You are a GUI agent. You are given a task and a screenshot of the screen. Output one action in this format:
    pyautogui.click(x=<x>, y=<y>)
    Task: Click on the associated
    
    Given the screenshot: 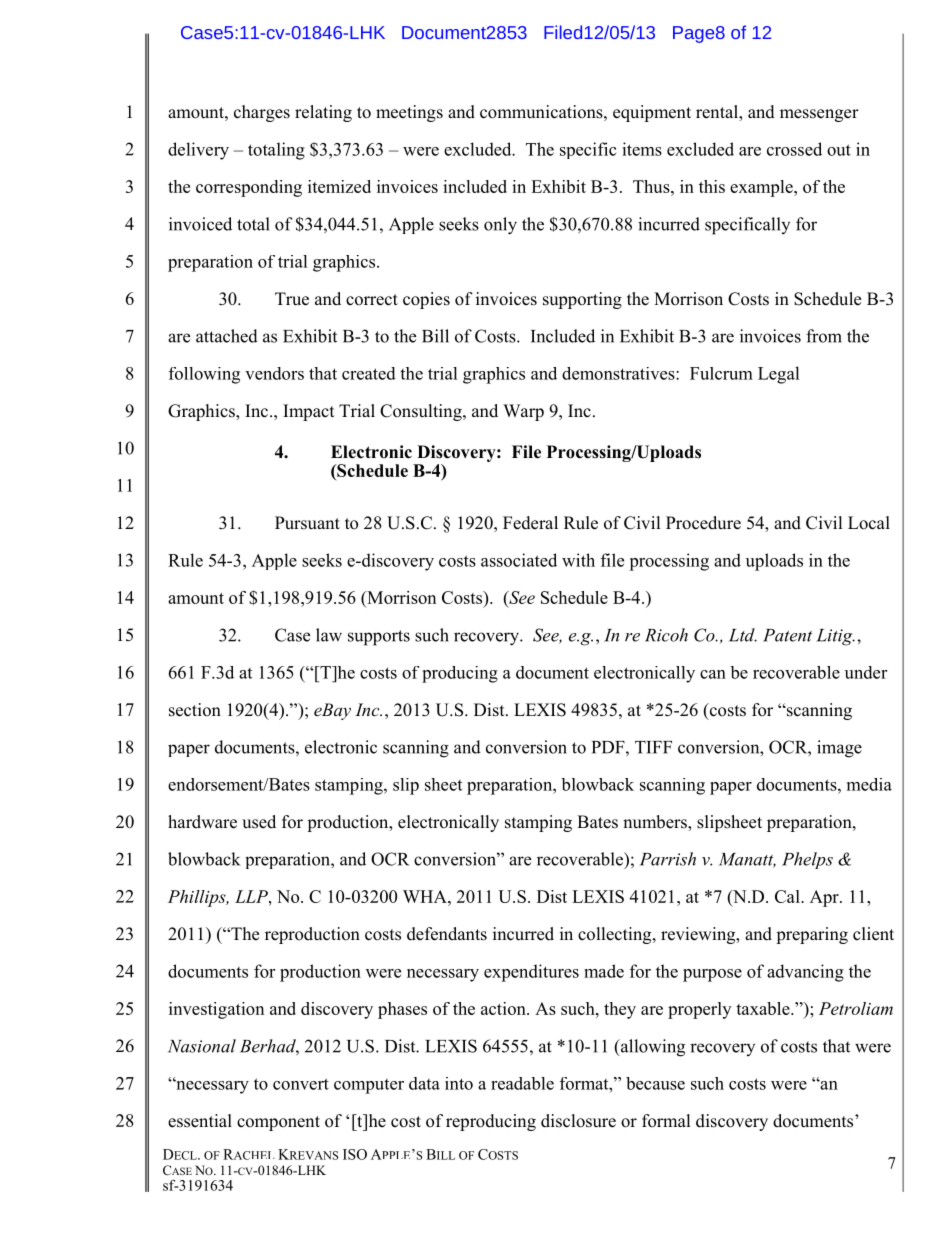 What is the action you would take?
    pyautogui.click(x=519, y=560)
